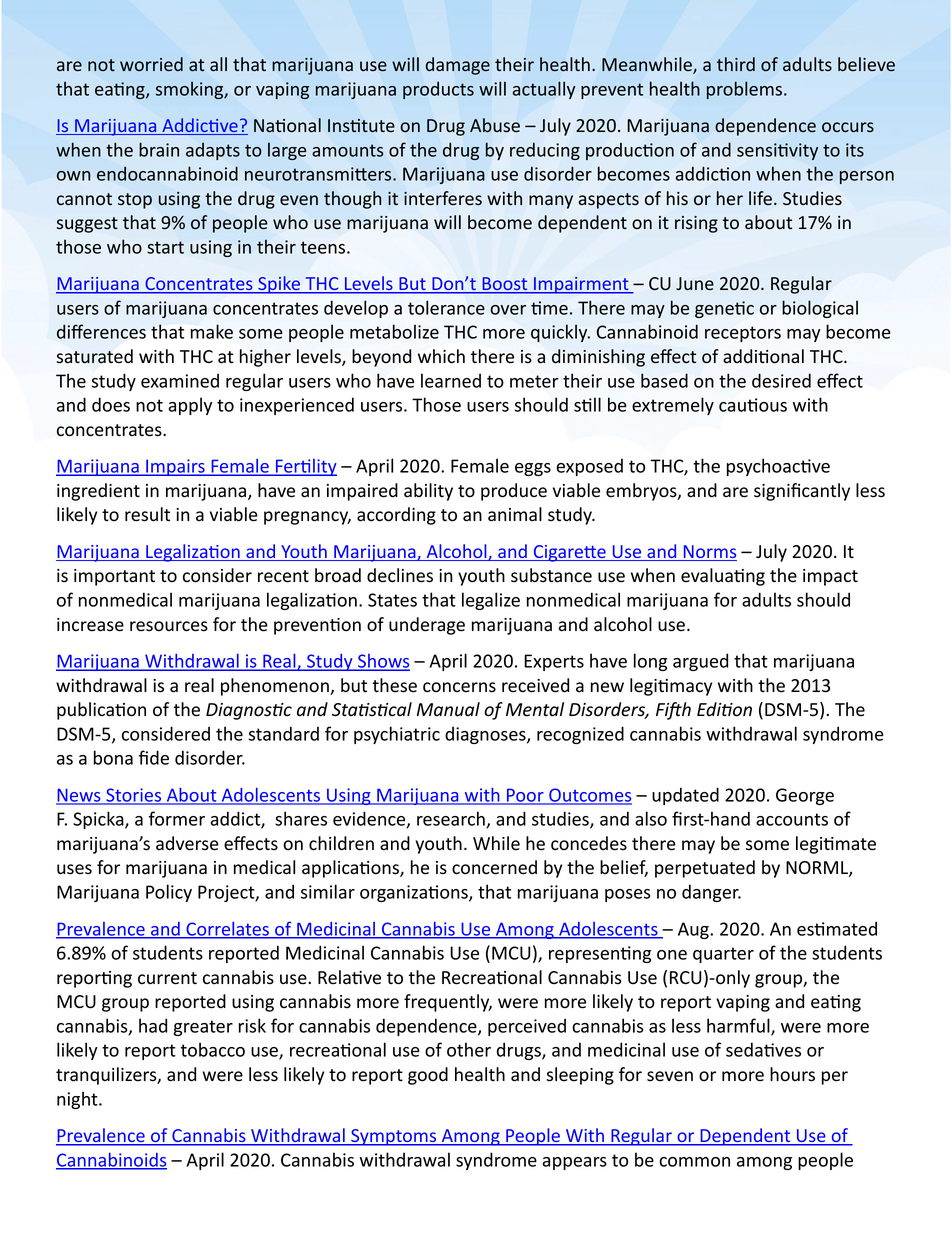  I want to click on hours, so click(792, 1074).
